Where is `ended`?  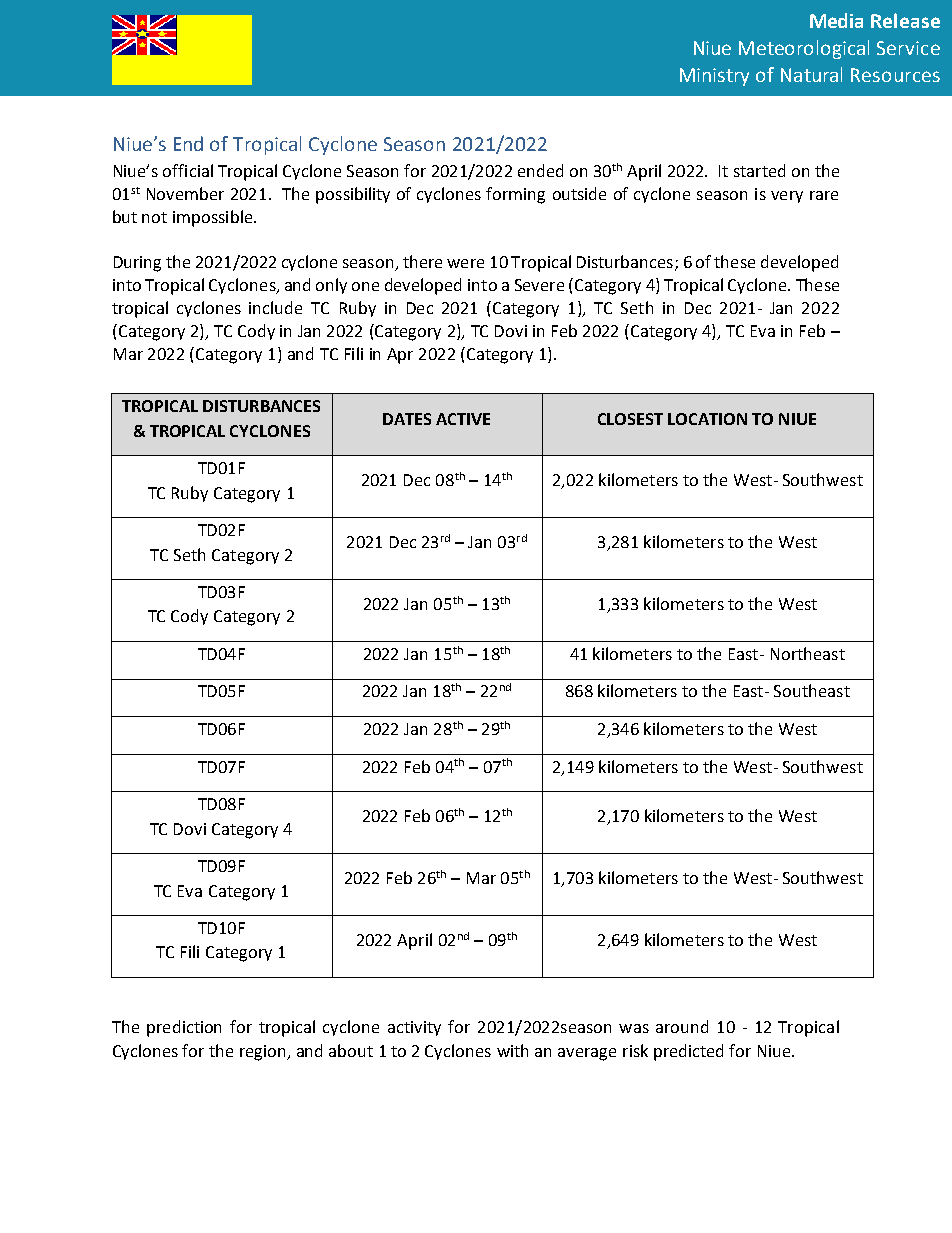
ended is located at coordinates (540, 170).
